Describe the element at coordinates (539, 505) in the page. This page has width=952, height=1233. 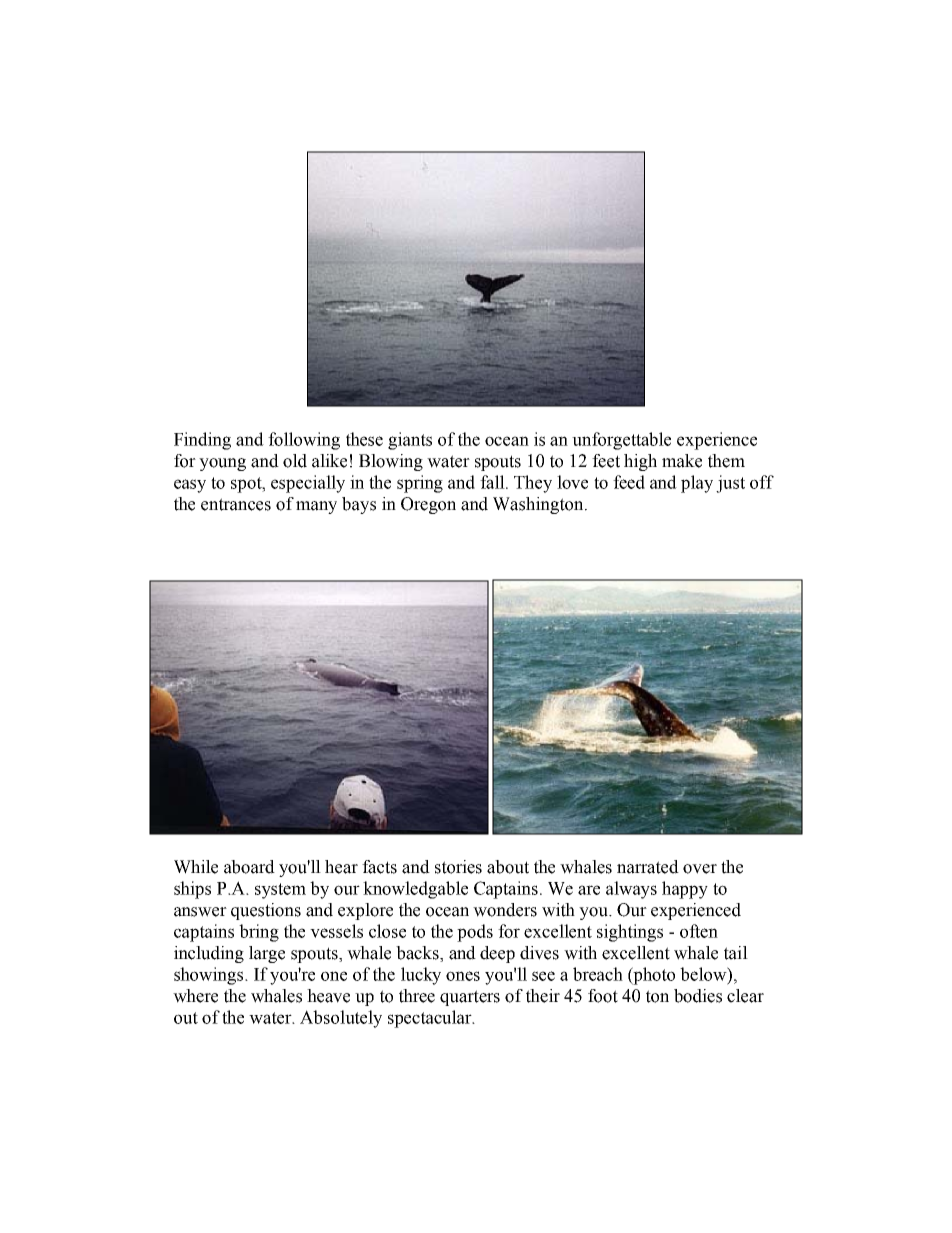
I see `Washington` at that location.
